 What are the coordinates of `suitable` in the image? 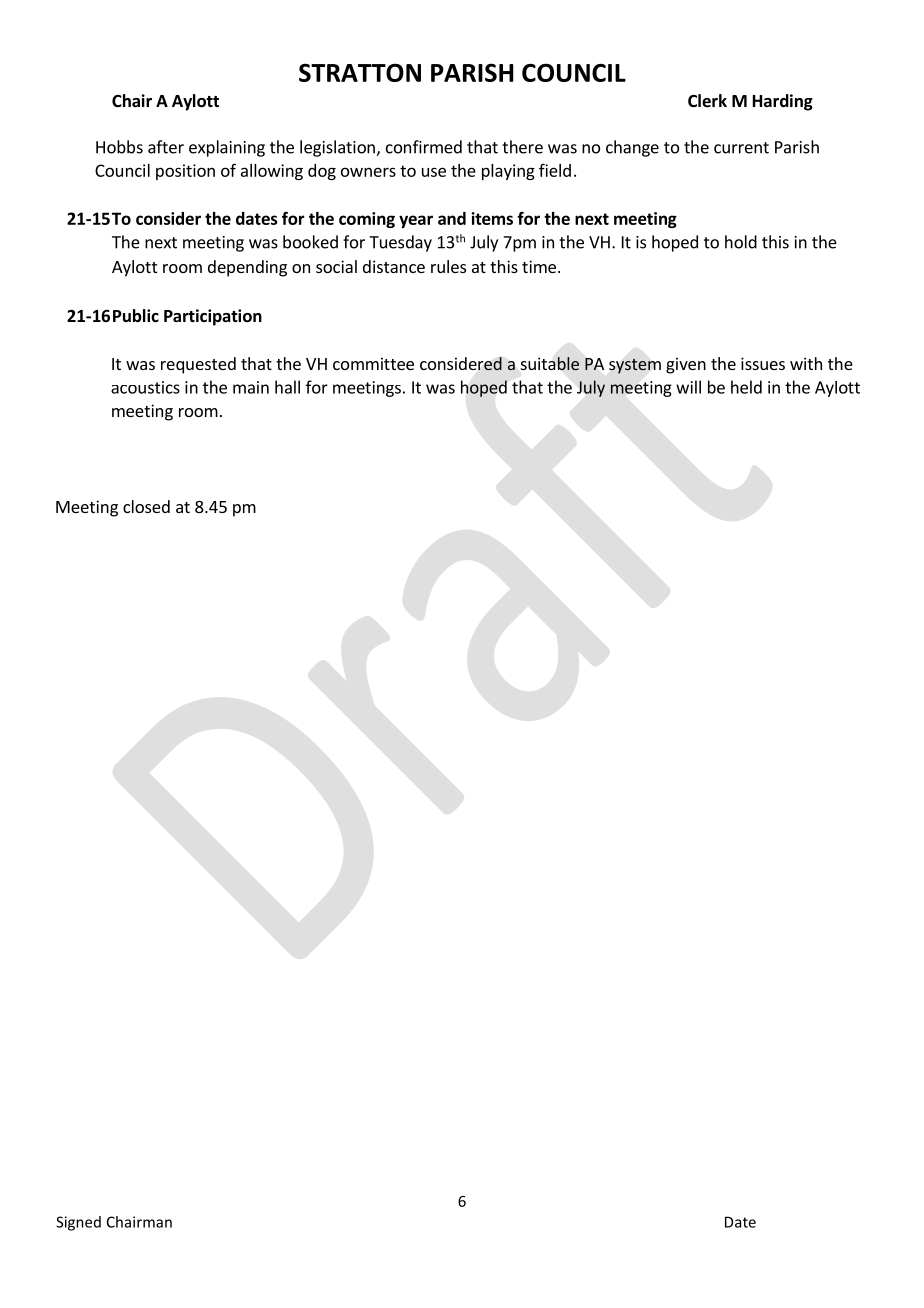 It's located at (550, 364).
